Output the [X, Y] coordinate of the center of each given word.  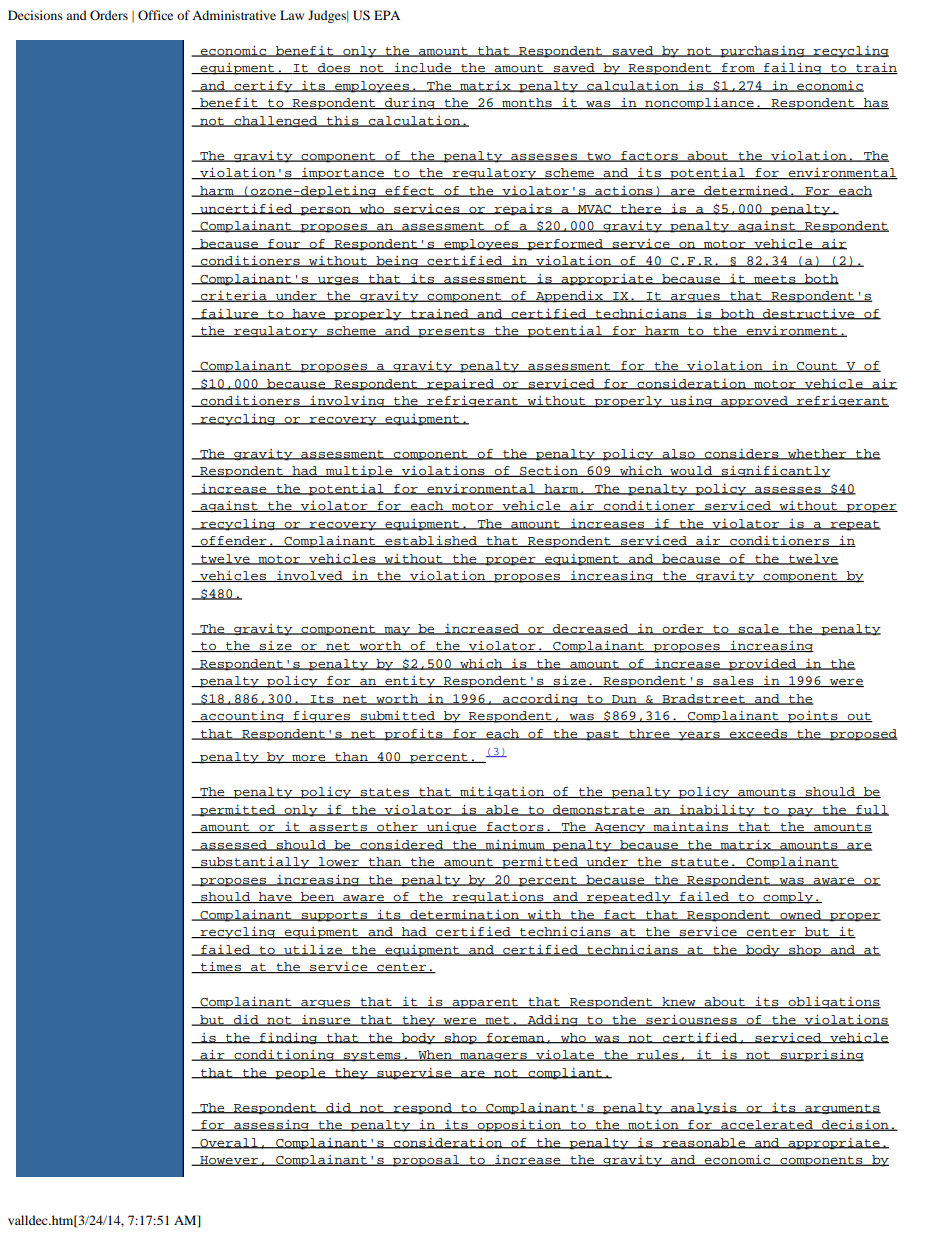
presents [451, 332]
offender [233, 541]
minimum [515, 845]
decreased [591, 629]
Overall [229, 1143]
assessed [233, 845]
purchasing [763, 52]
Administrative [234, 15]
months [527, 103]
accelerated [767, 1125]
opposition [519, 1126]
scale [758, 629]
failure [229, 314]
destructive [809, 314]
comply [788, 898]
